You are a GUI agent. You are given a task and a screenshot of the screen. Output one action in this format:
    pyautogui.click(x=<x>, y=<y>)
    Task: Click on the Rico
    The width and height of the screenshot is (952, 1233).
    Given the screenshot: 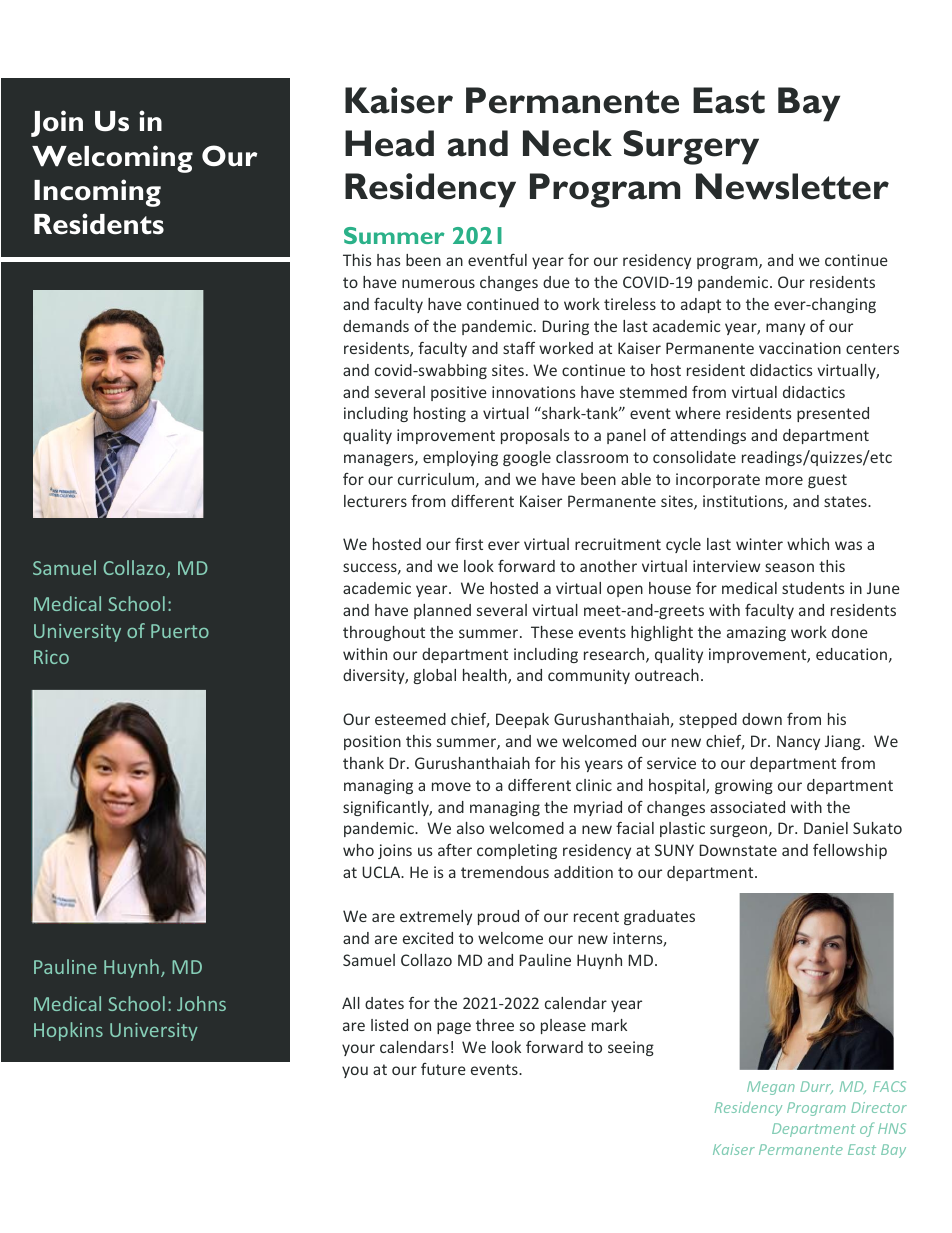 What is the action you would take?
    pyautogui.click(x=51, y=657)
